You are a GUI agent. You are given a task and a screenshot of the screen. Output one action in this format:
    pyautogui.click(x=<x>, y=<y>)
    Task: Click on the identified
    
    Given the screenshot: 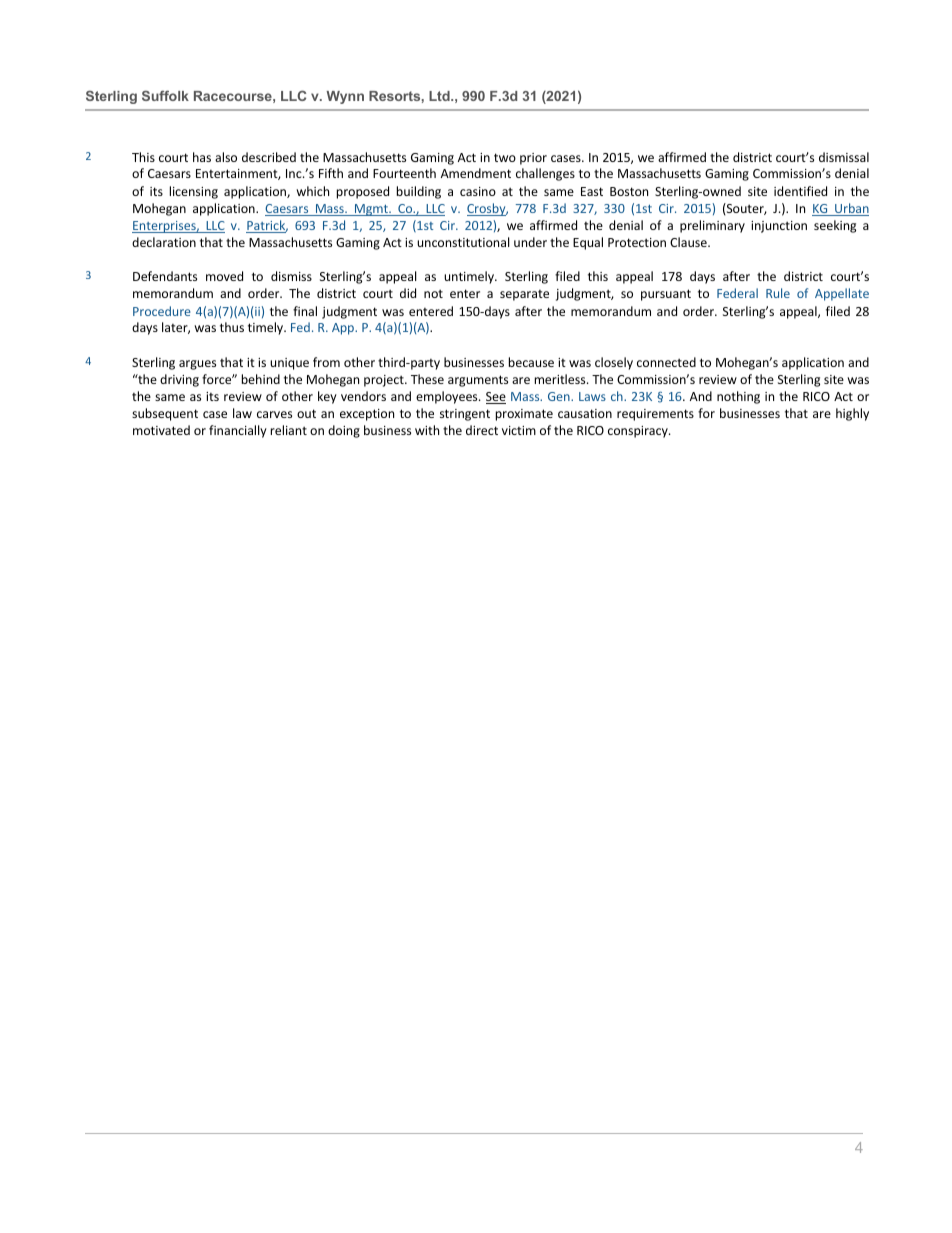 What is the action you would take?
    pyautogui.click(x=800, y=191)
